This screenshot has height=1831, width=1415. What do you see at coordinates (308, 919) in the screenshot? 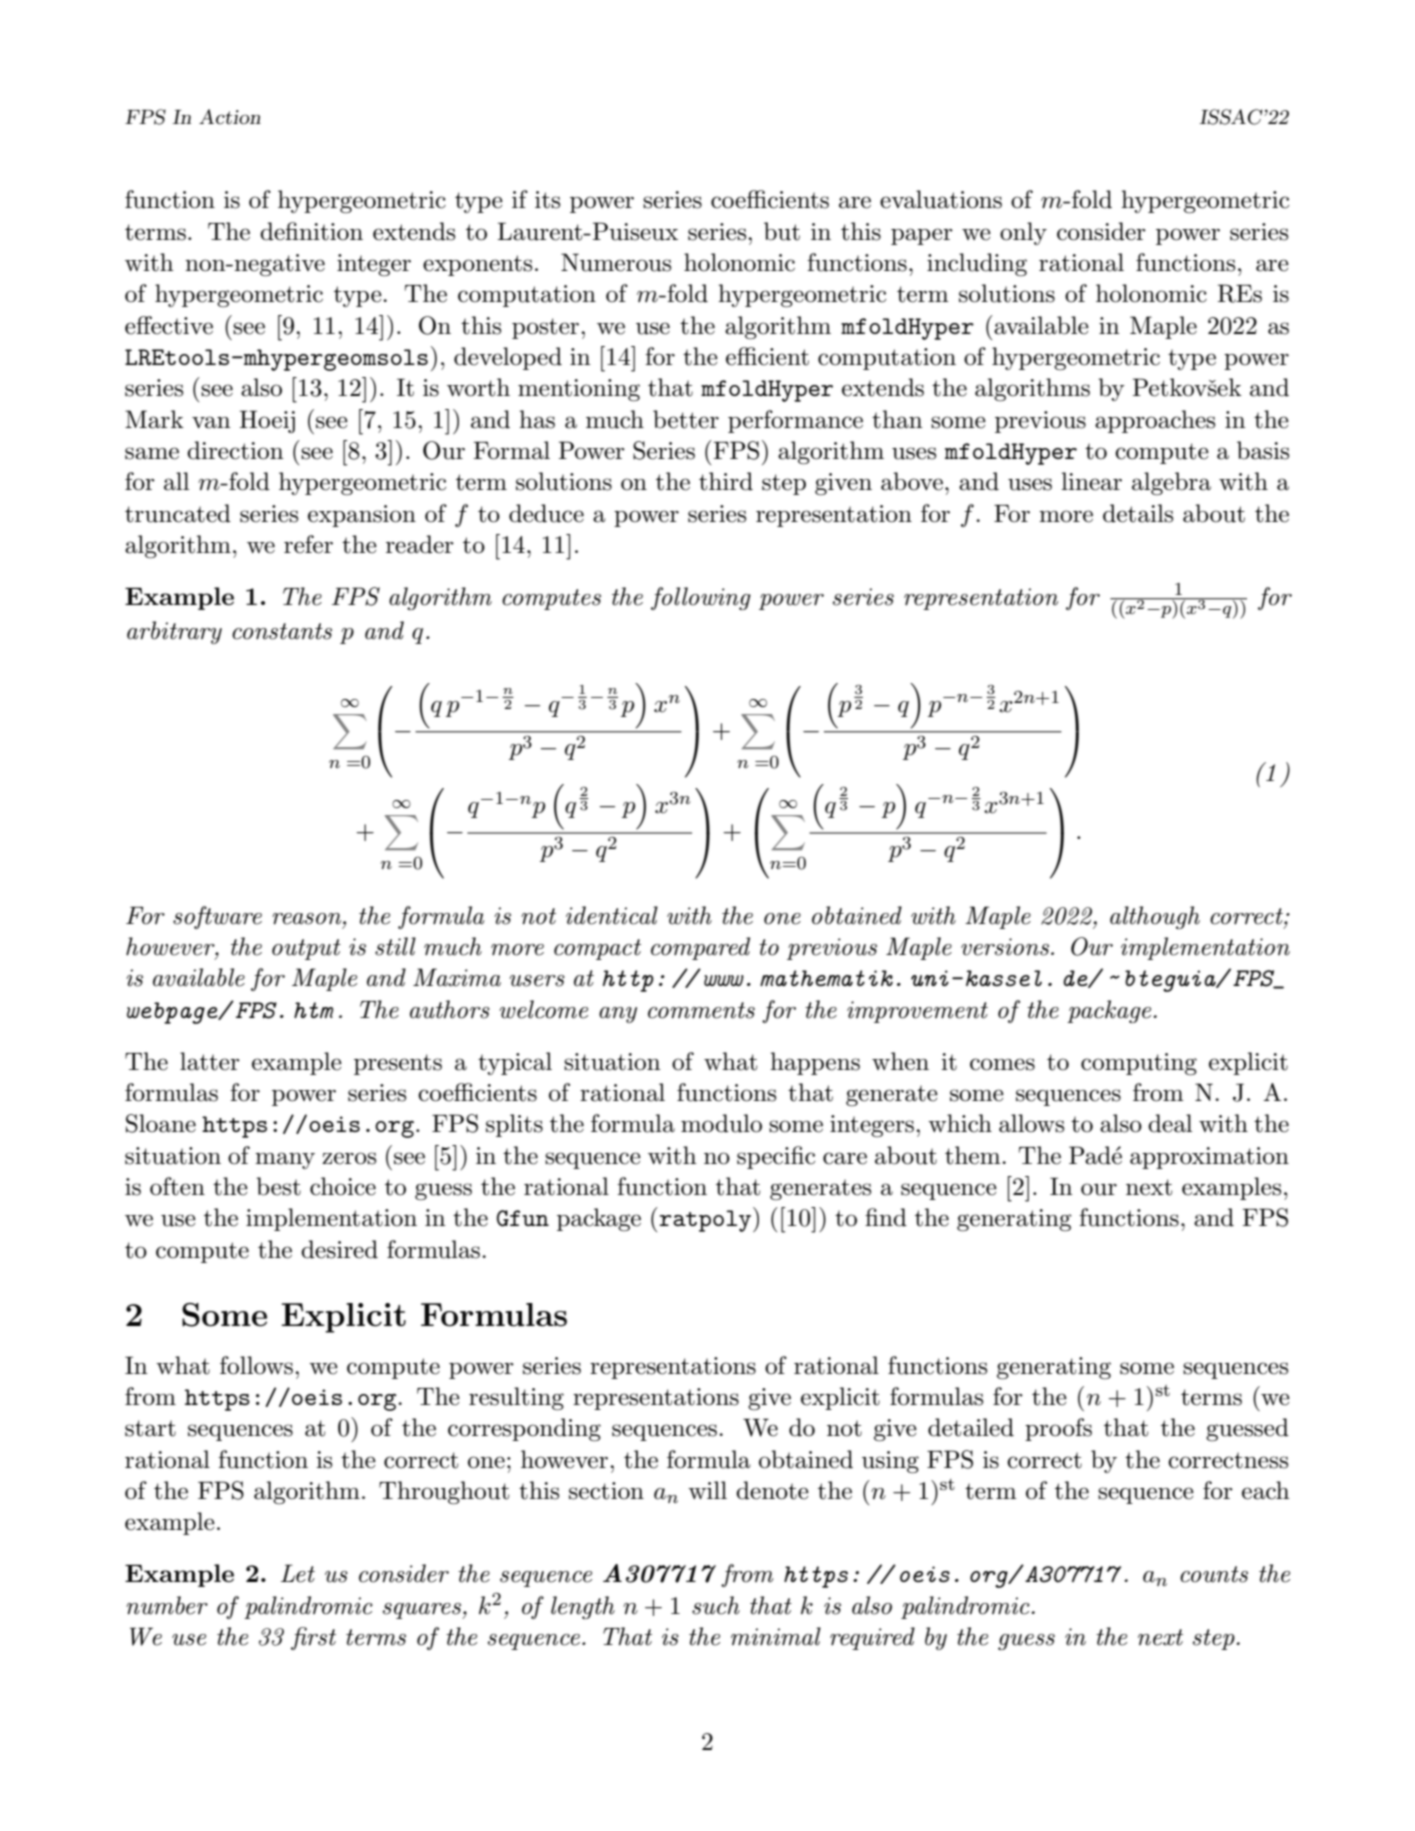
I see `reason` at bounding box center [308, 919].
